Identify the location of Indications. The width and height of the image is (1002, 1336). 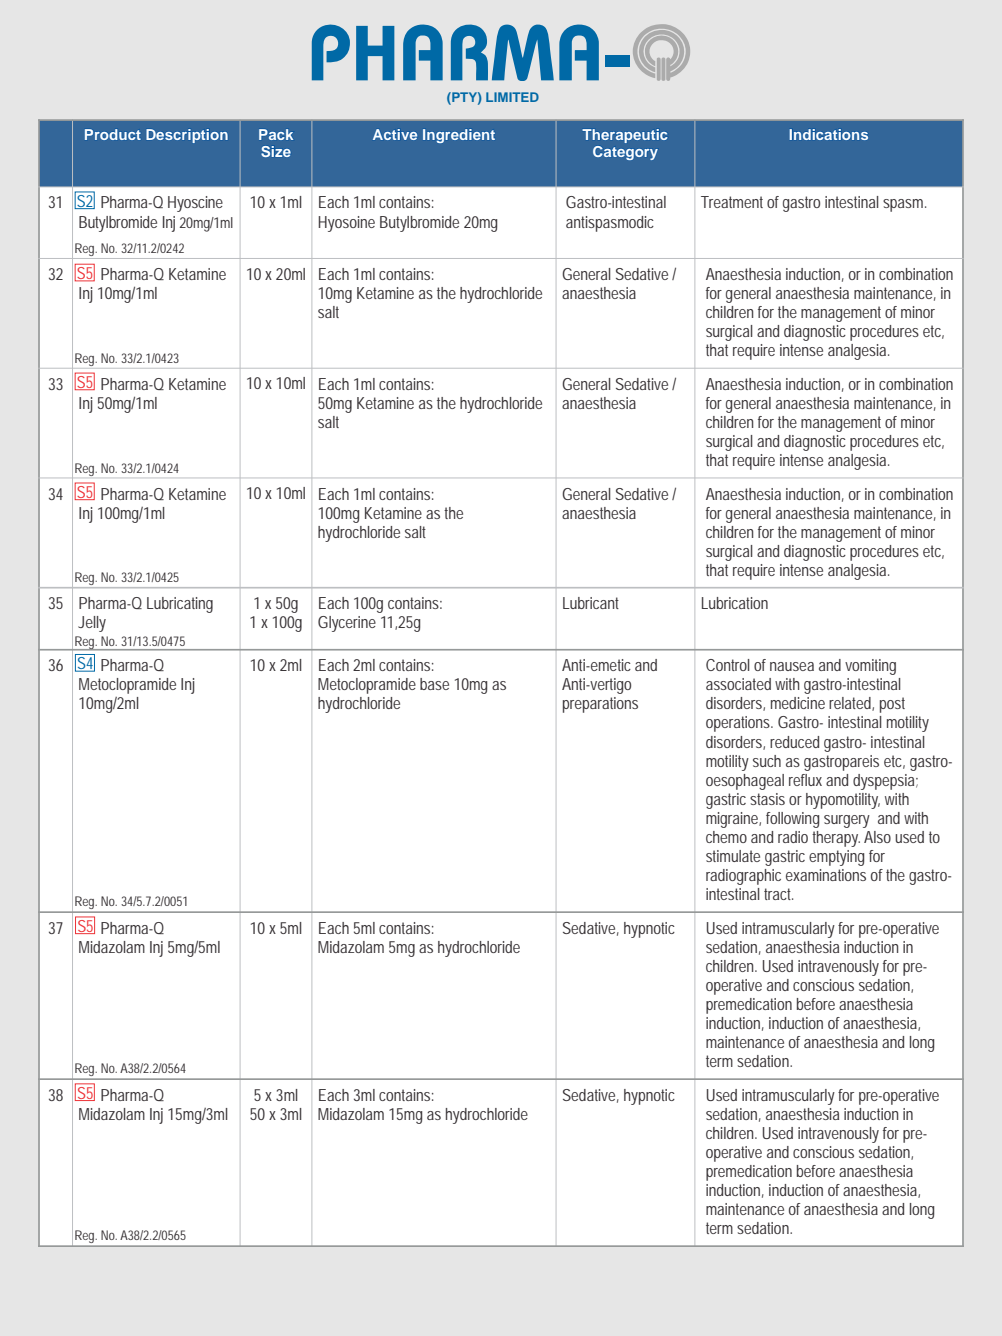
(828, 134).
